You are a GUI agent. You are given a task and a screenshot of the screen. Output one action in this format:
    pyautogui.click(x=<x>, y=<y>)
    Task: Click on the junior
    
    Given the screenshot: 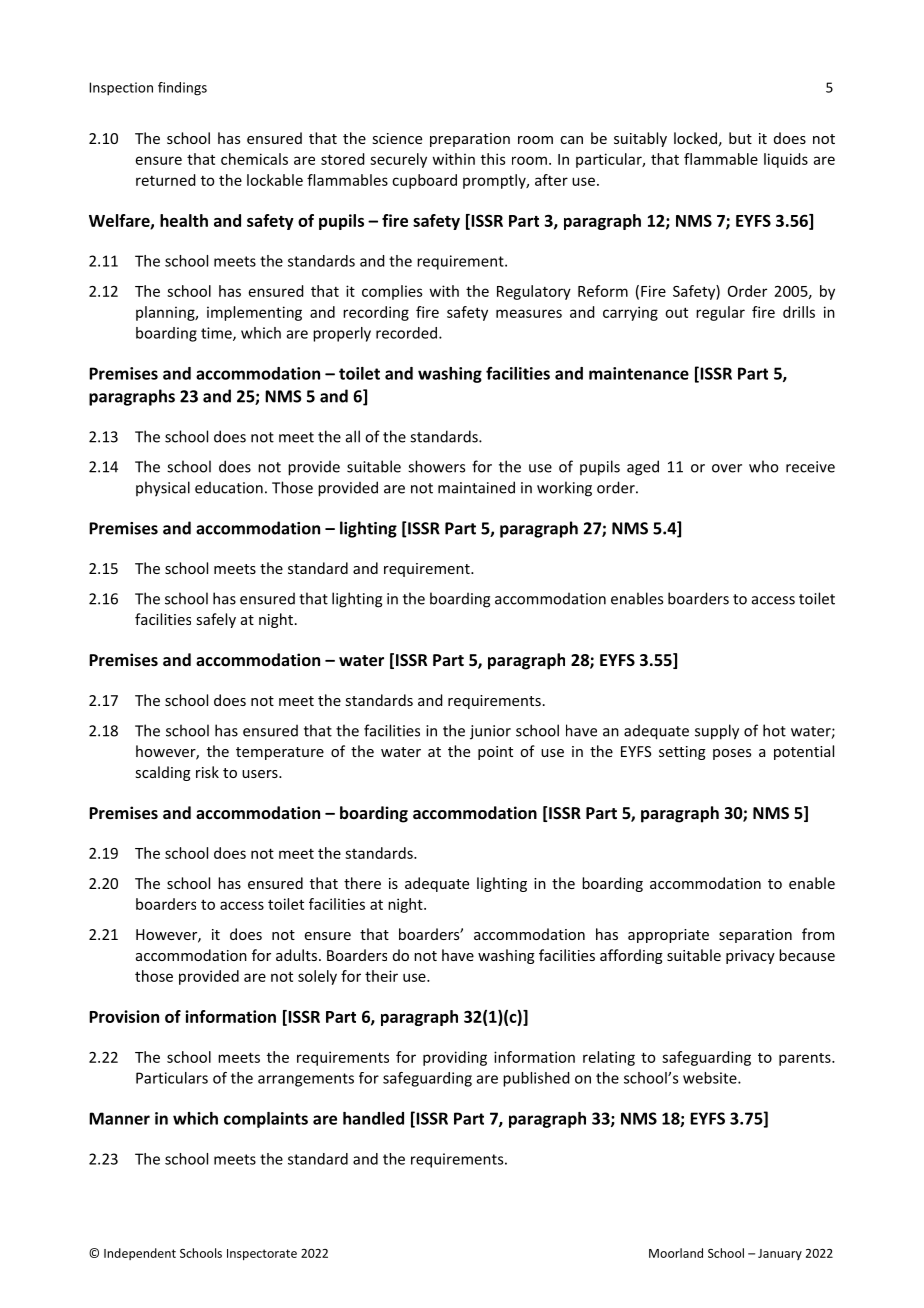 What is the action you would take?
    pyautogui.click(x=490, y=732)
